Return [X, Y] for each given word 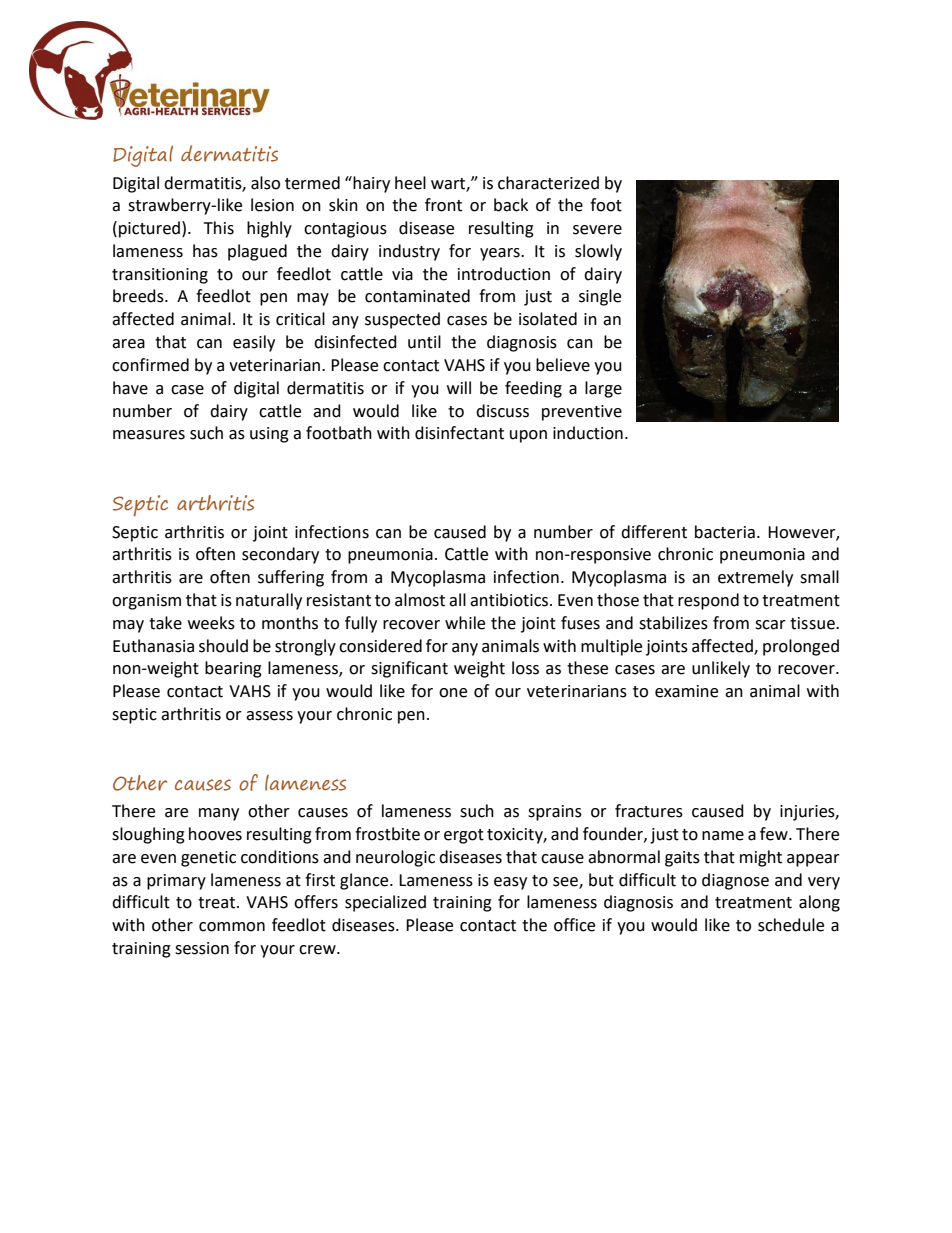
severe [597, 230]
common [232, 927]
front [443, 205]
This [219, 228]
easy [510, 883]
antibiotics [510, 600]
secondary [280, 555]
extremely [755, 578]
